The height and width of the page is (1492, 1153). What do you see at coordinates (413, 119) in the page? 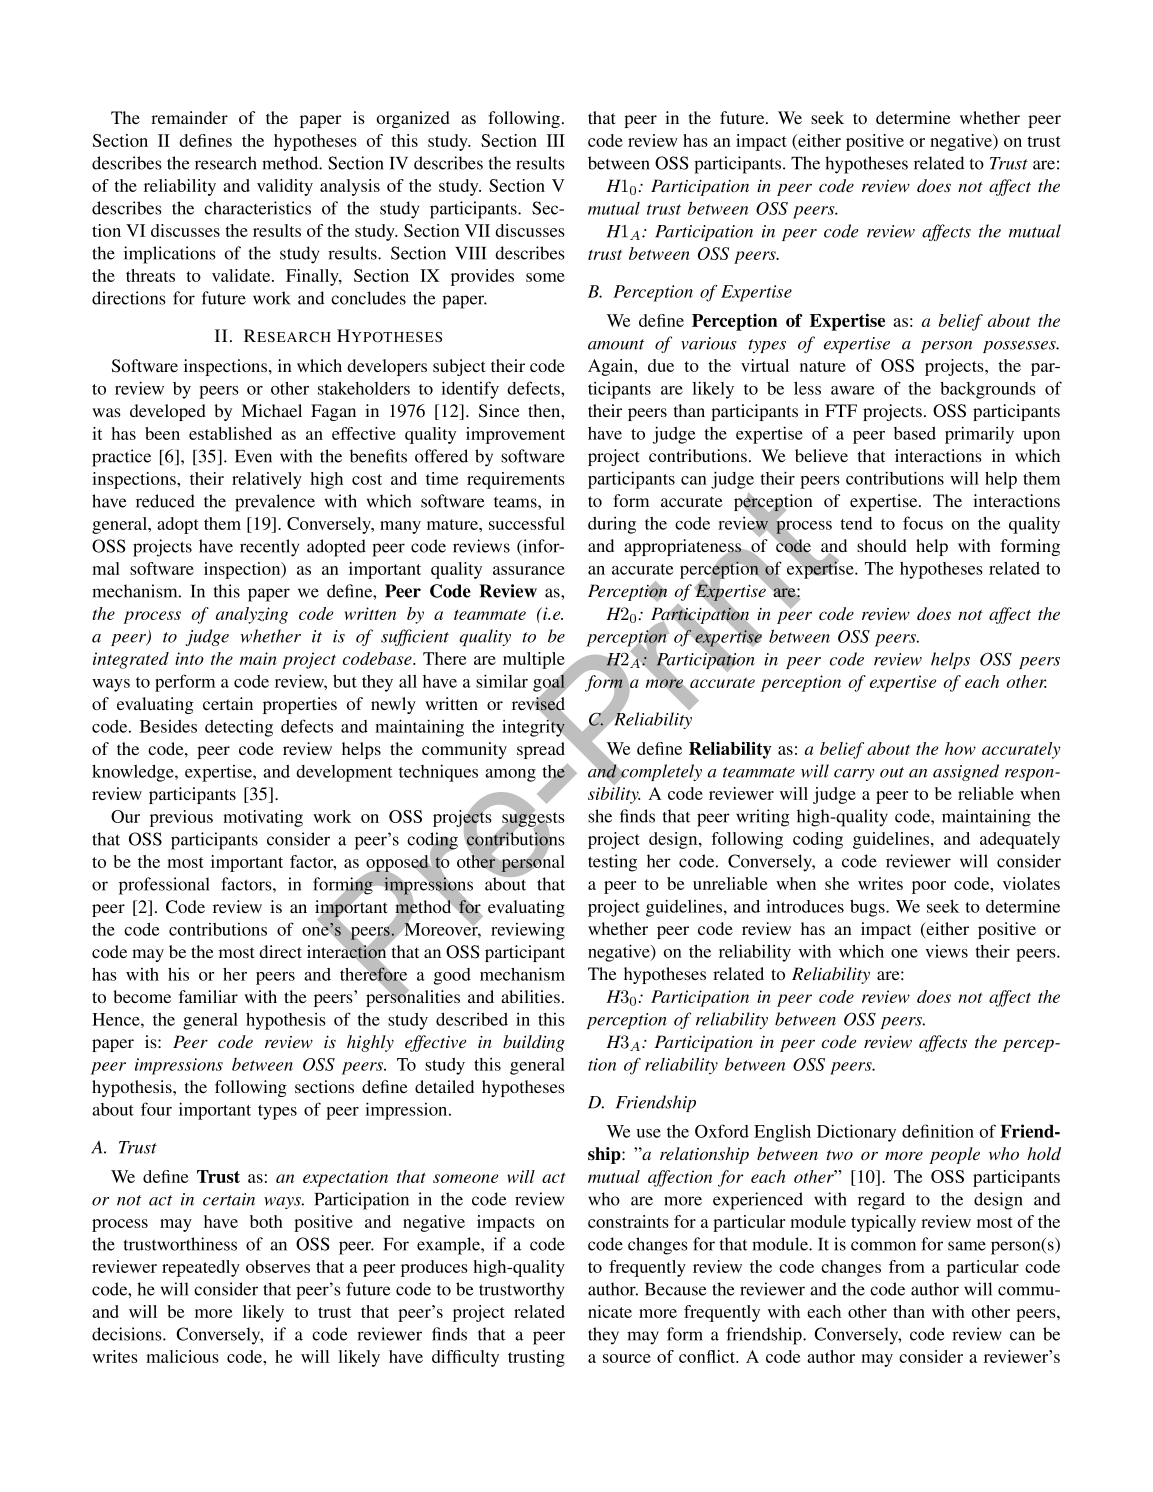
I see `organized` at bounding box center [413, 119].
